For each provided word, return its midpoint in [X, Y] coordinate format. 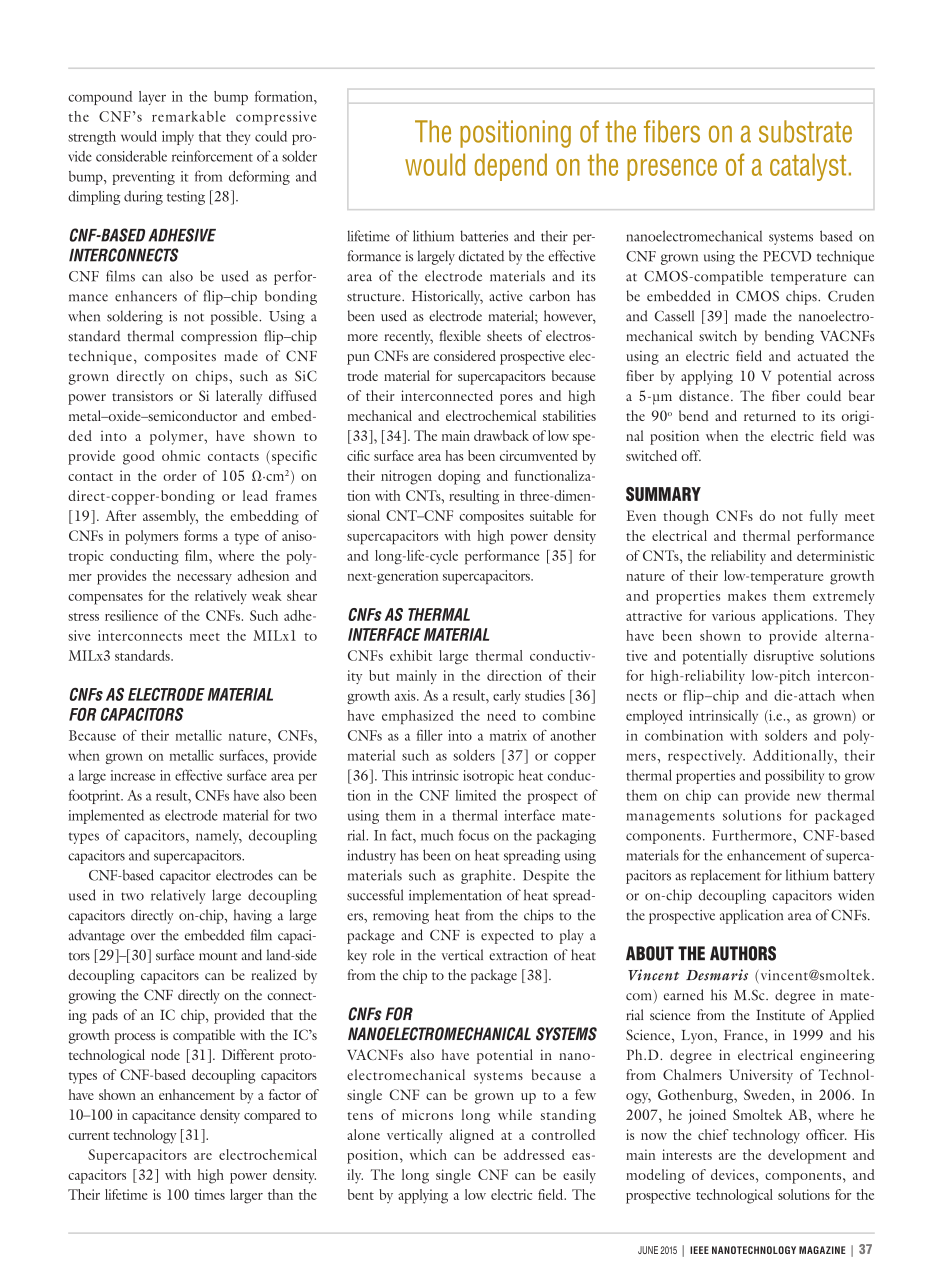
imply [178, 138]
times [209, 1194]
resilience [131, 615]
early [507, 697]
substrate [805, 131]
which [428, 1154]
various [733, 615]
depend [511, 167]
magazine [822, 1250]
